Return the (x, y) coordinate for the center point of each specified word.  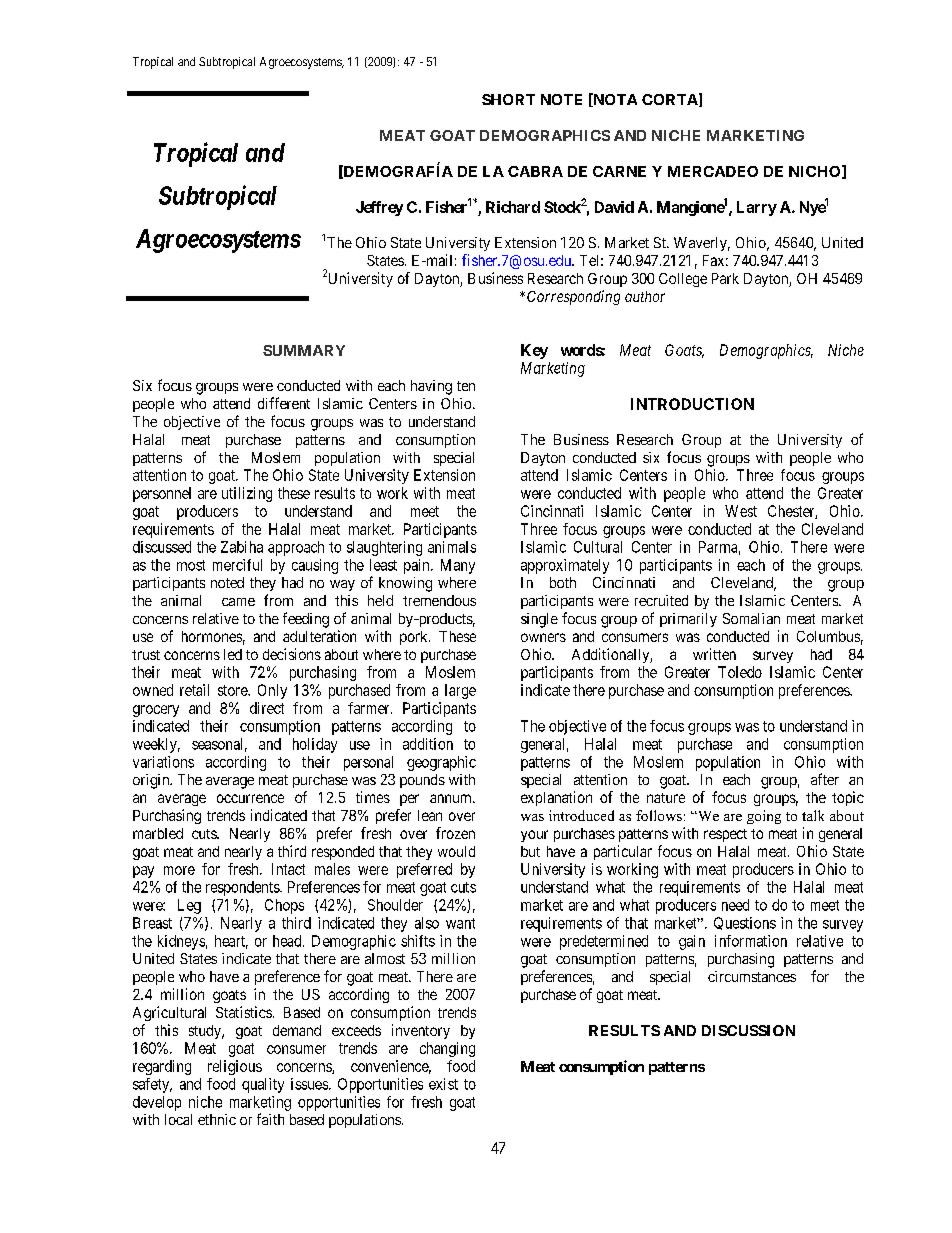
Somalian (751, 618)
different (284, 403)
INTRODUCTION (692, 404)
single (539, 620)
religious (235, 1067)
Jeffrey (379, 208)
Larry (757, 208)
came (238, 602)
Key (534, 351)
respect (725, 835)
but (530, 851)
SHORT (508, 99)
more (179, 870)
